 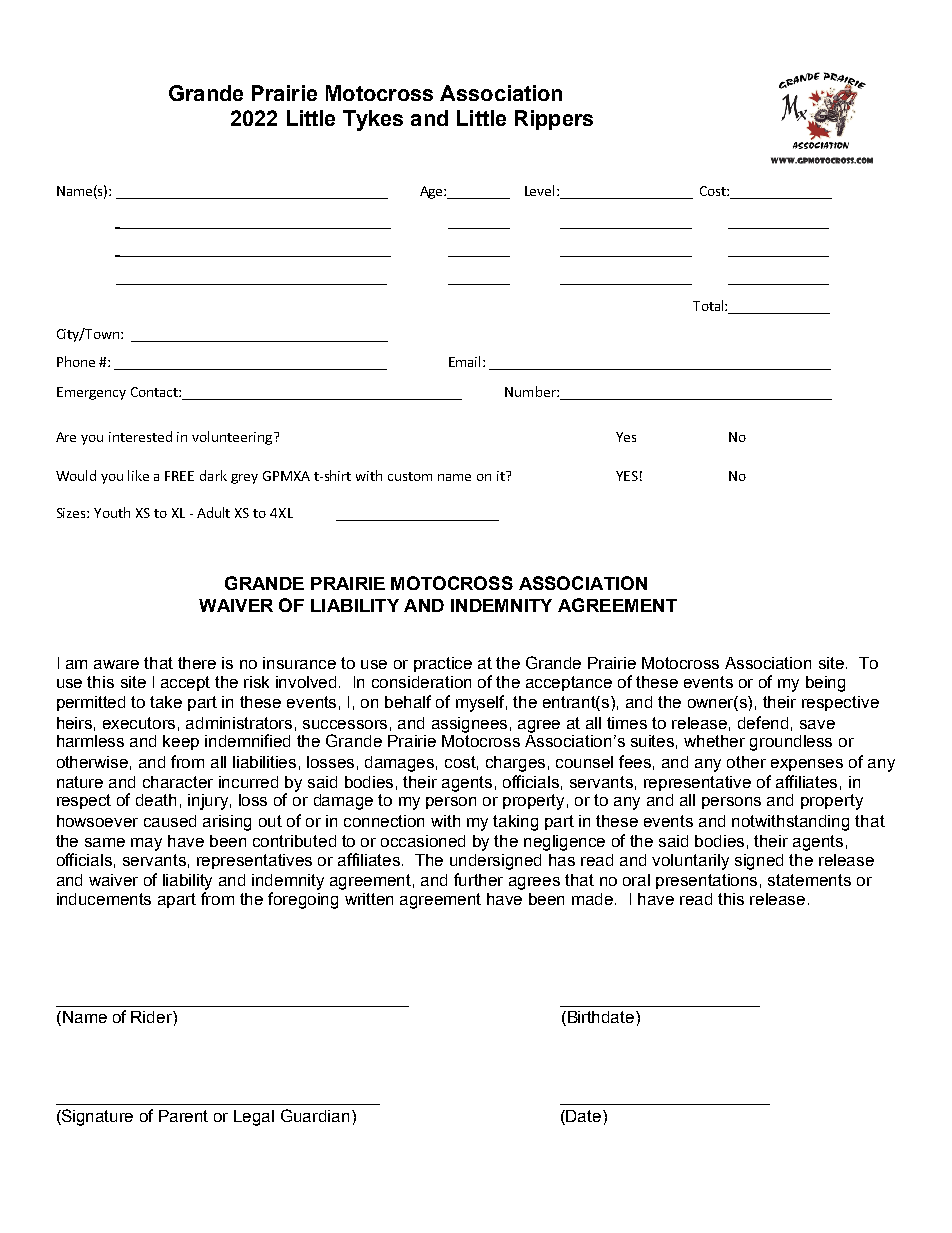 What do you see at coordinates (690, 862) in the screenshot?
I see `voluntarily` at bounding box center [690, 862].
